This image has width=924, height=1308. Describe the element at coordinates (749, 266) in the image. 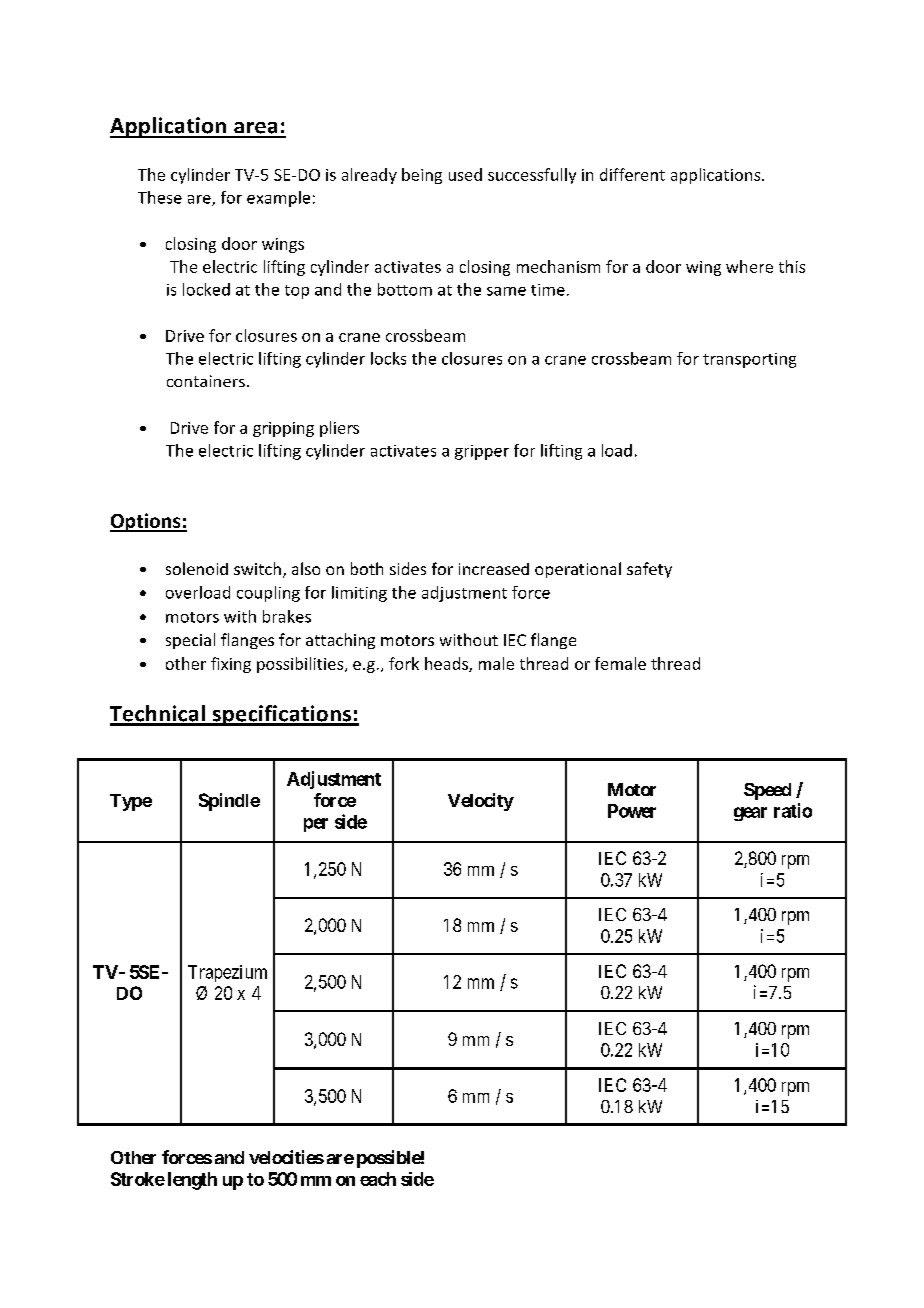

I see `where` at that location.
